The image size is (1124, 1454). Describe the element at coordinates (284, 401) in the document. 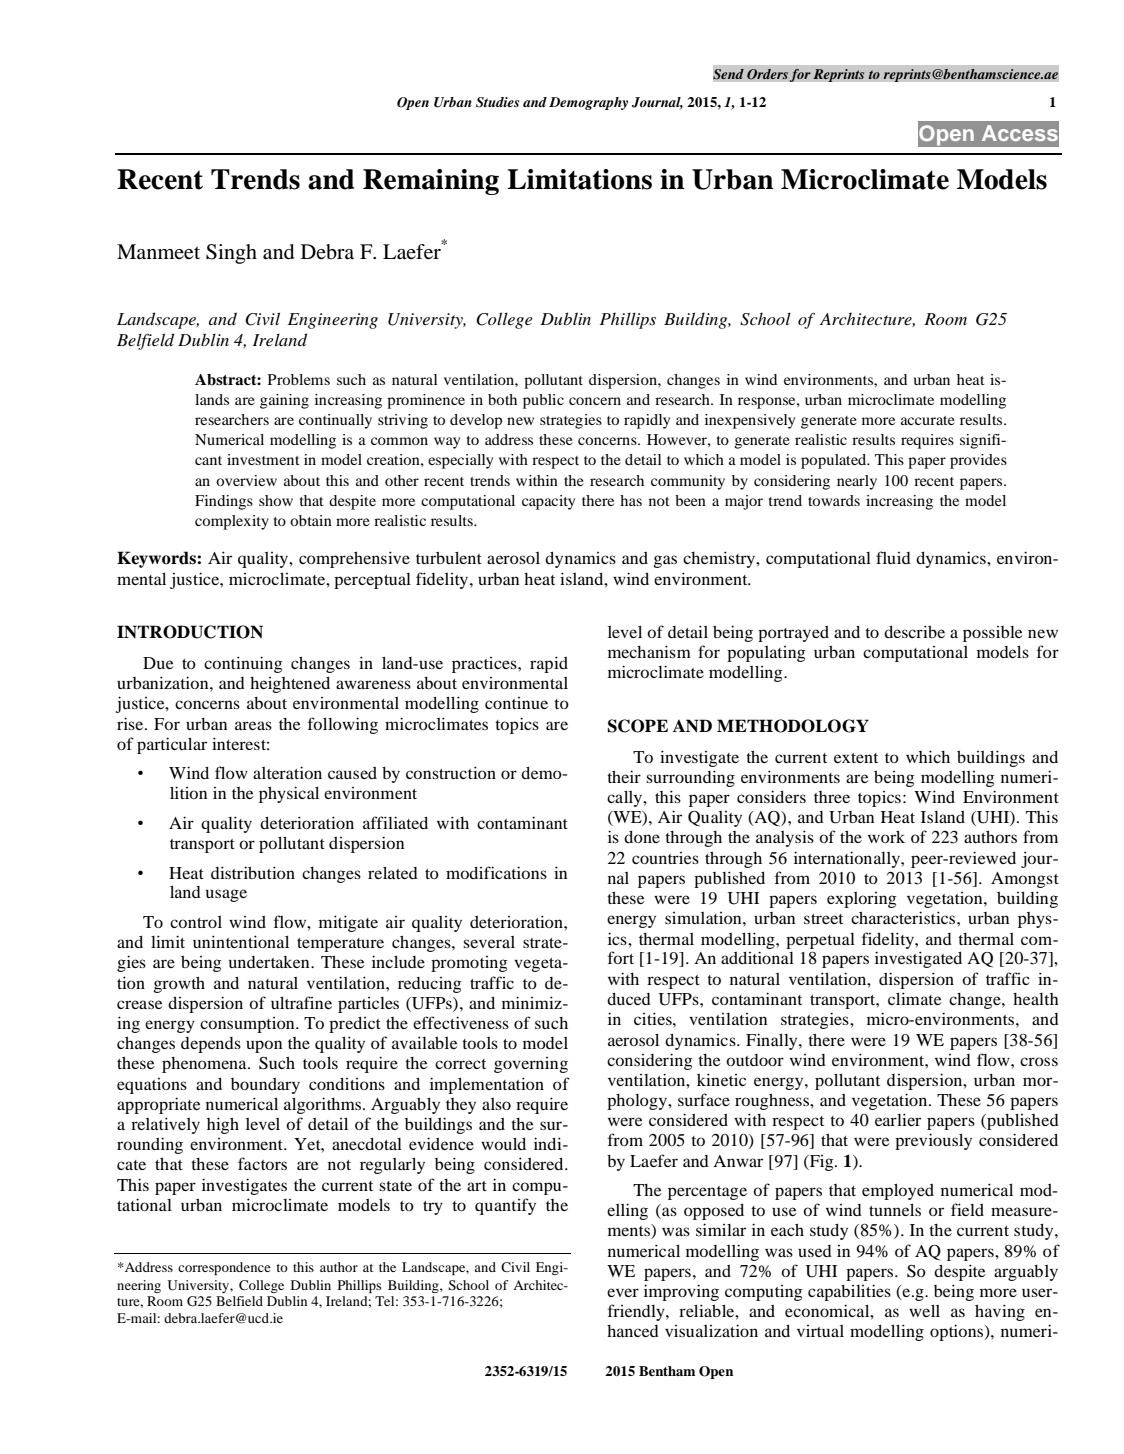

I see `gaining` at that location.
